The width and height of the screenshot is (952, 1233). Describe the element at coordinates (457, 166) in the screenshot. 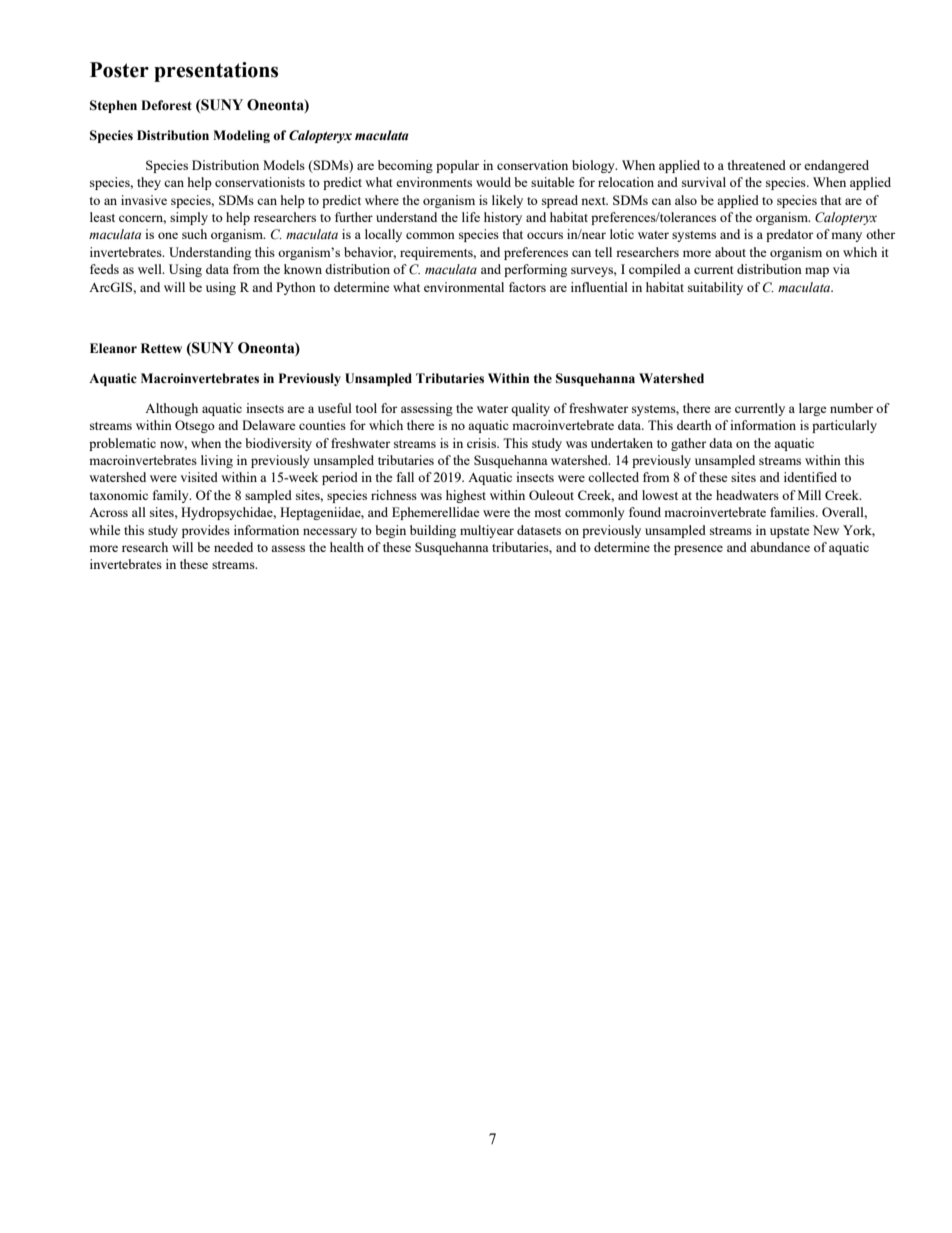

I see `popular` at that location.
